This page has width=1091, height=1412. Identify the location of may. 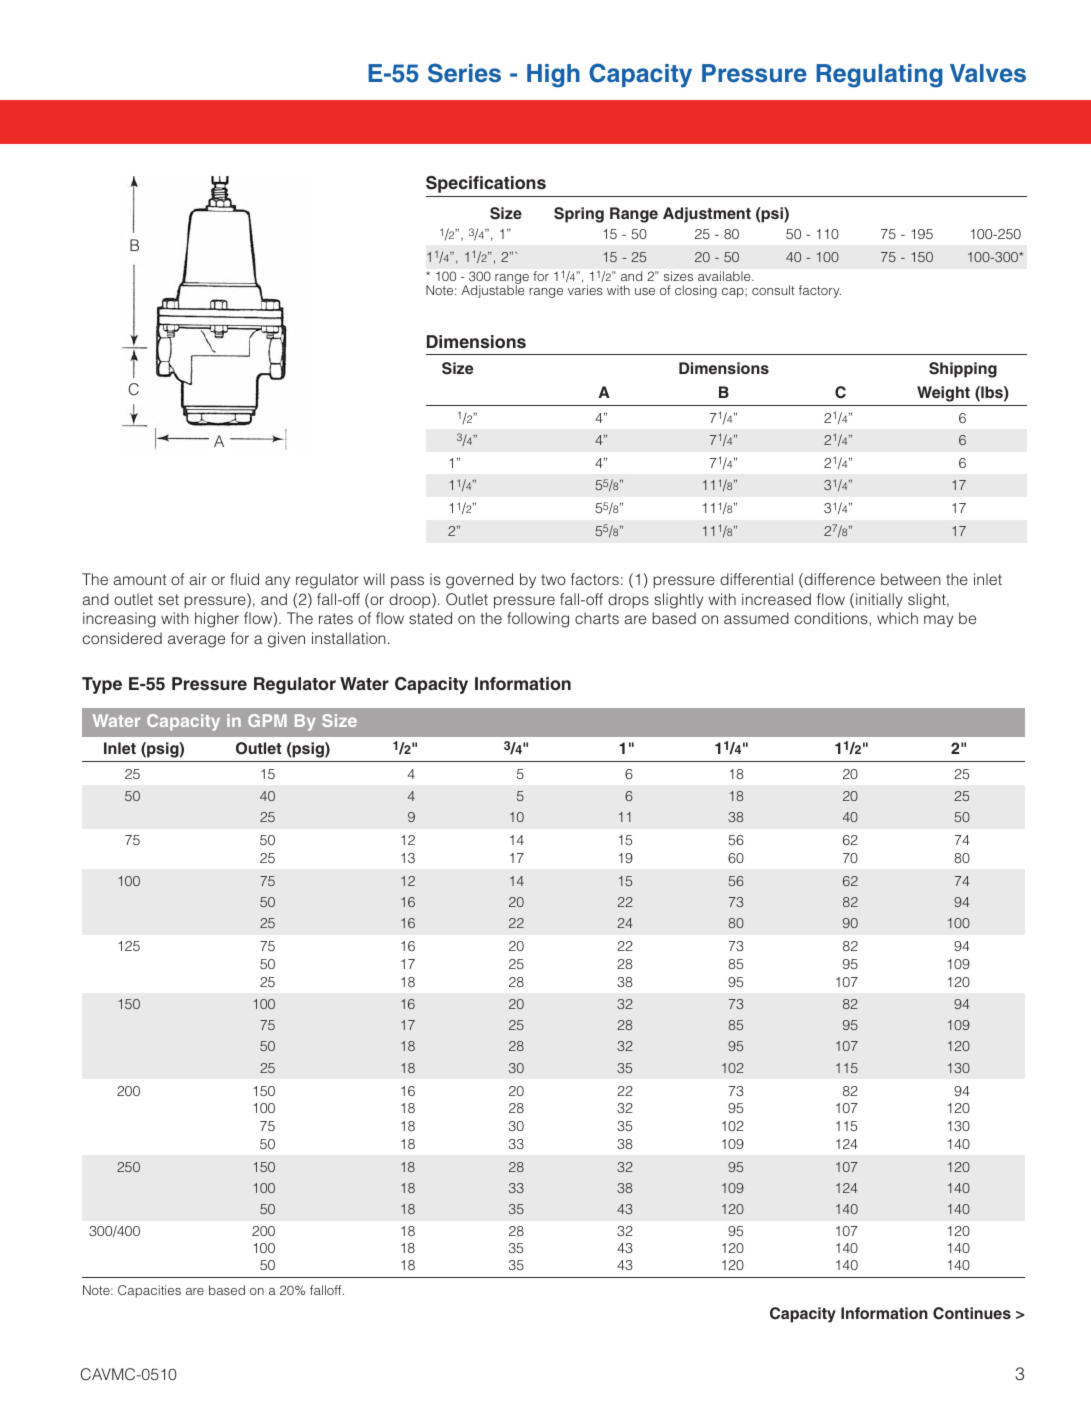
(938, 621).
